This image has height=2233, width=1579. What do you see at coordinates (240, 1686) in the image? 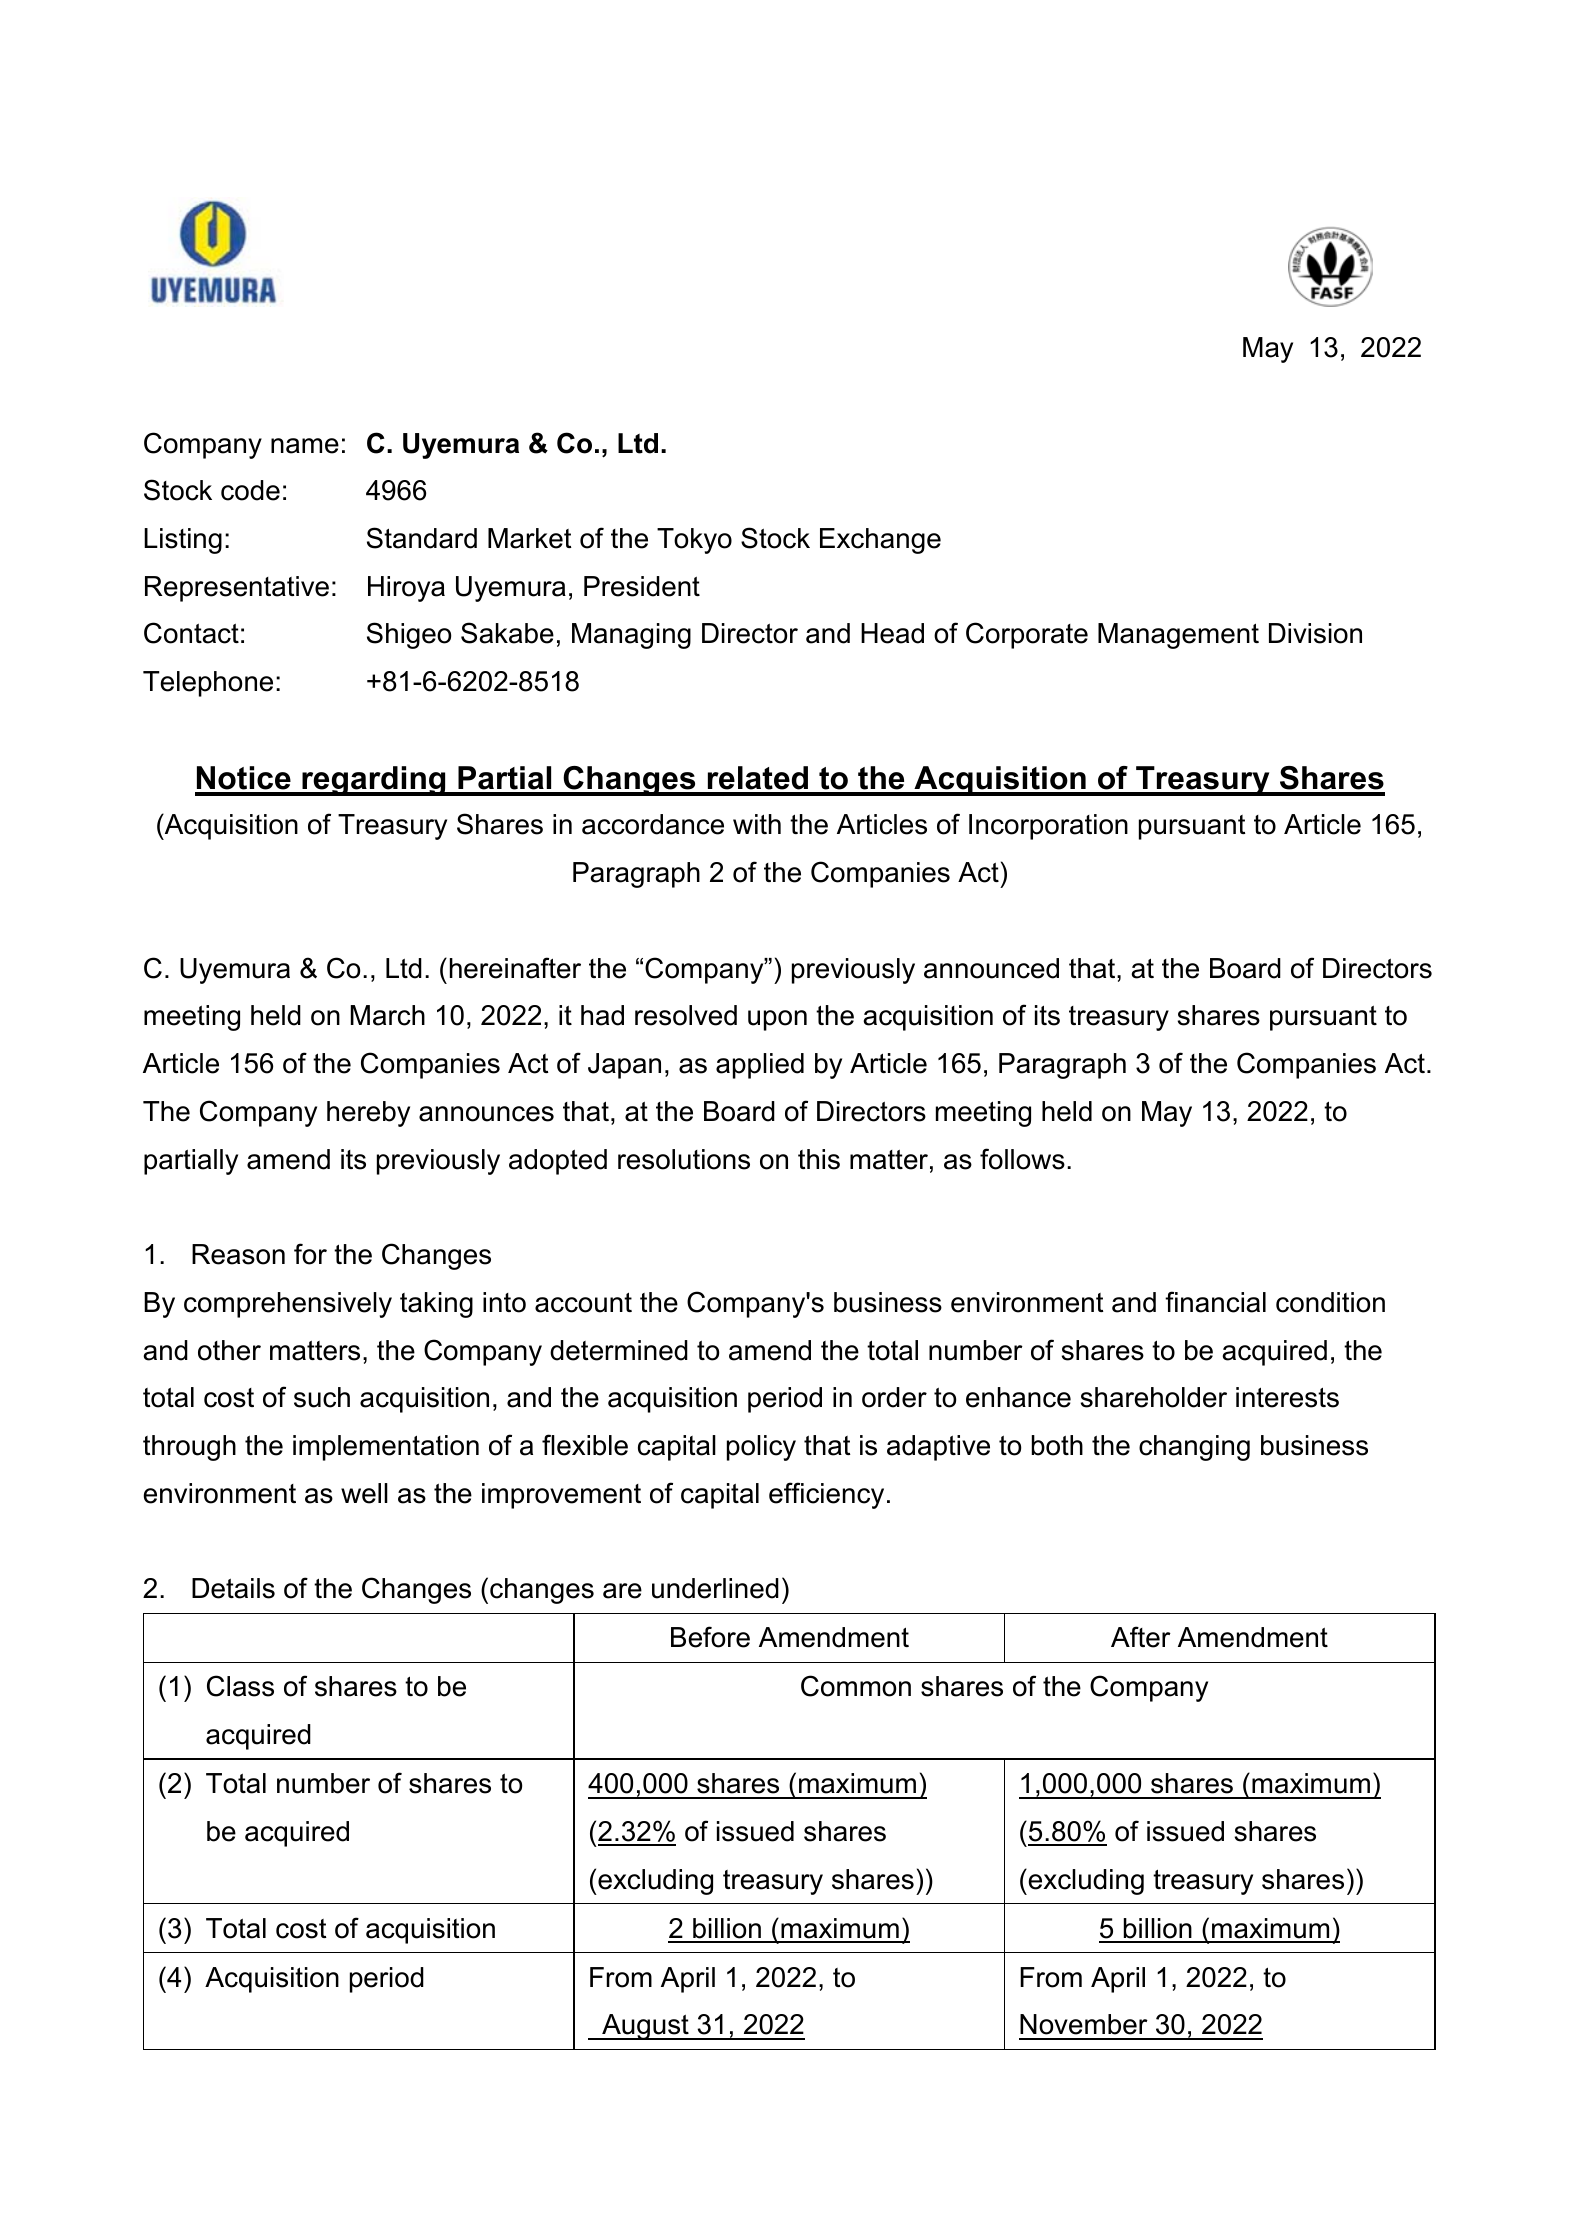
I see `Class` at bounding box center [240, 1686].
